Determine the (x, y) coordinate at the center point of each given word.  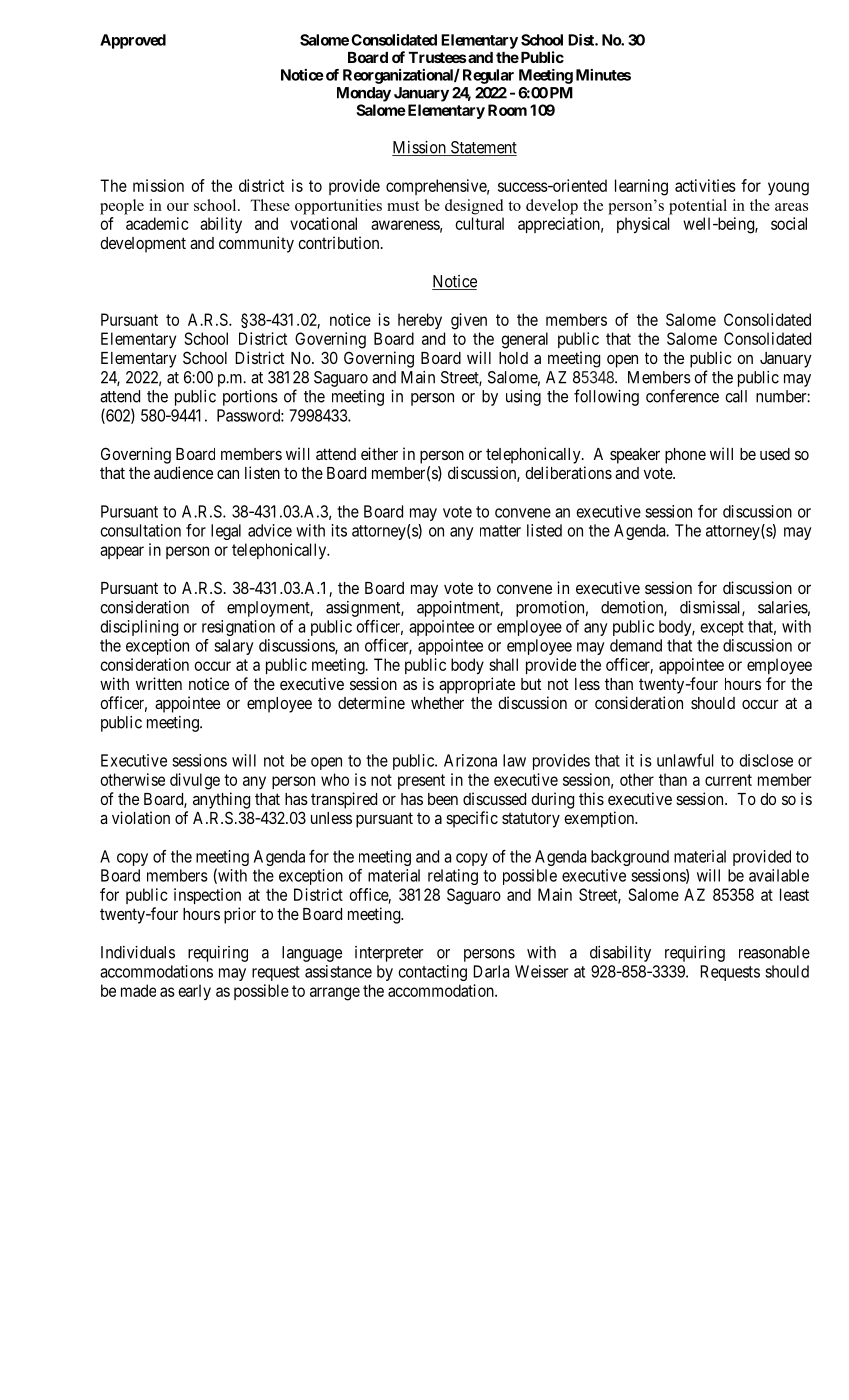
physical (643, 225)
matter (500, 531)
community (256, 244)
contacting (433, 973)
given (469, 321)
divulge (195, 781)
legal (226, 532)
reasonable (774, 952)
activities (705, 185)
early (194, 992)
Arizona (470, 760)
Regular (488, 76)
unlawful (685, 760)
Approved (133, 41)
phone (685, 456)
